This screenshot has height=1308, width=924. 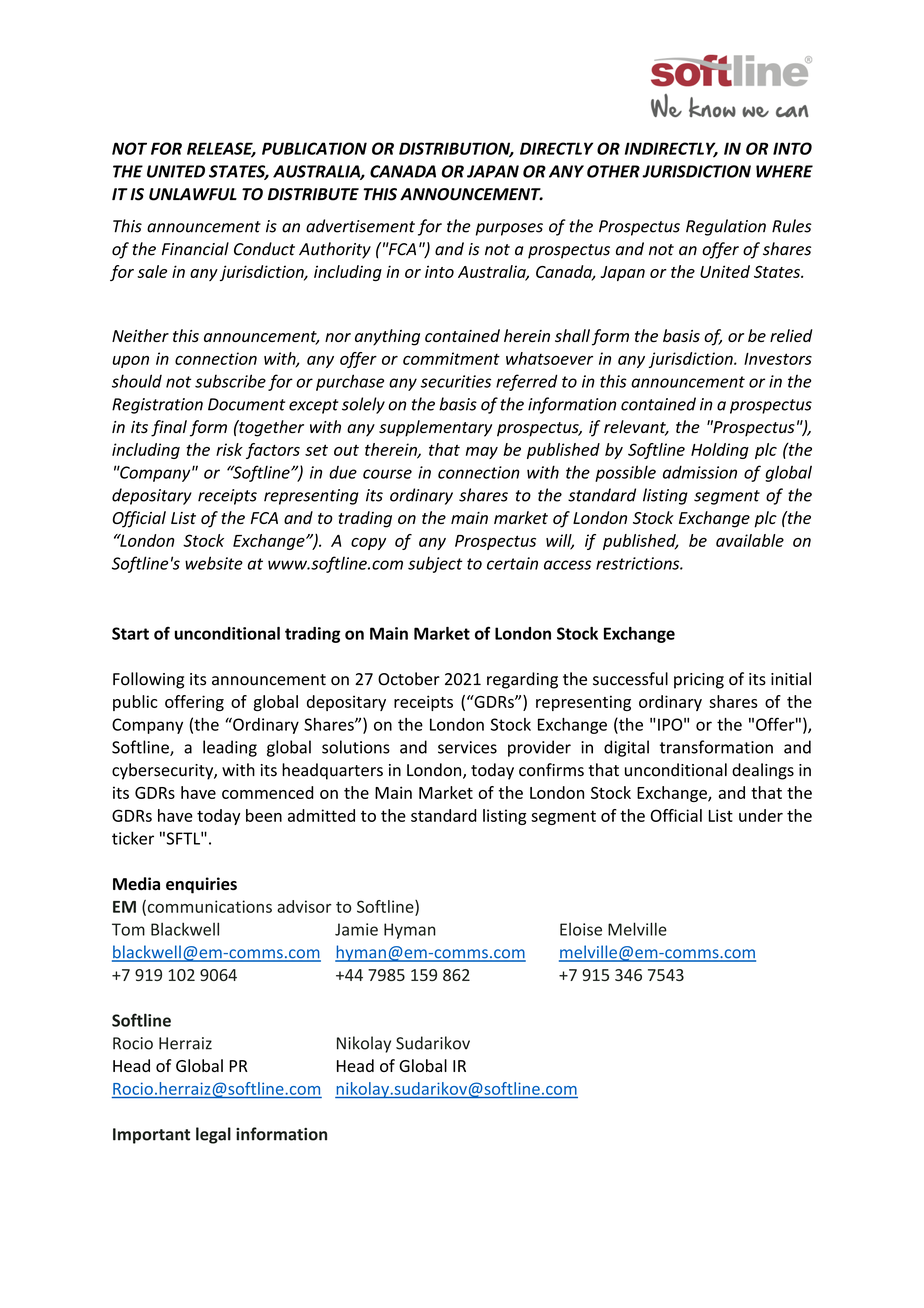 I want to click on Regulation, so click(x=726, y=227).
